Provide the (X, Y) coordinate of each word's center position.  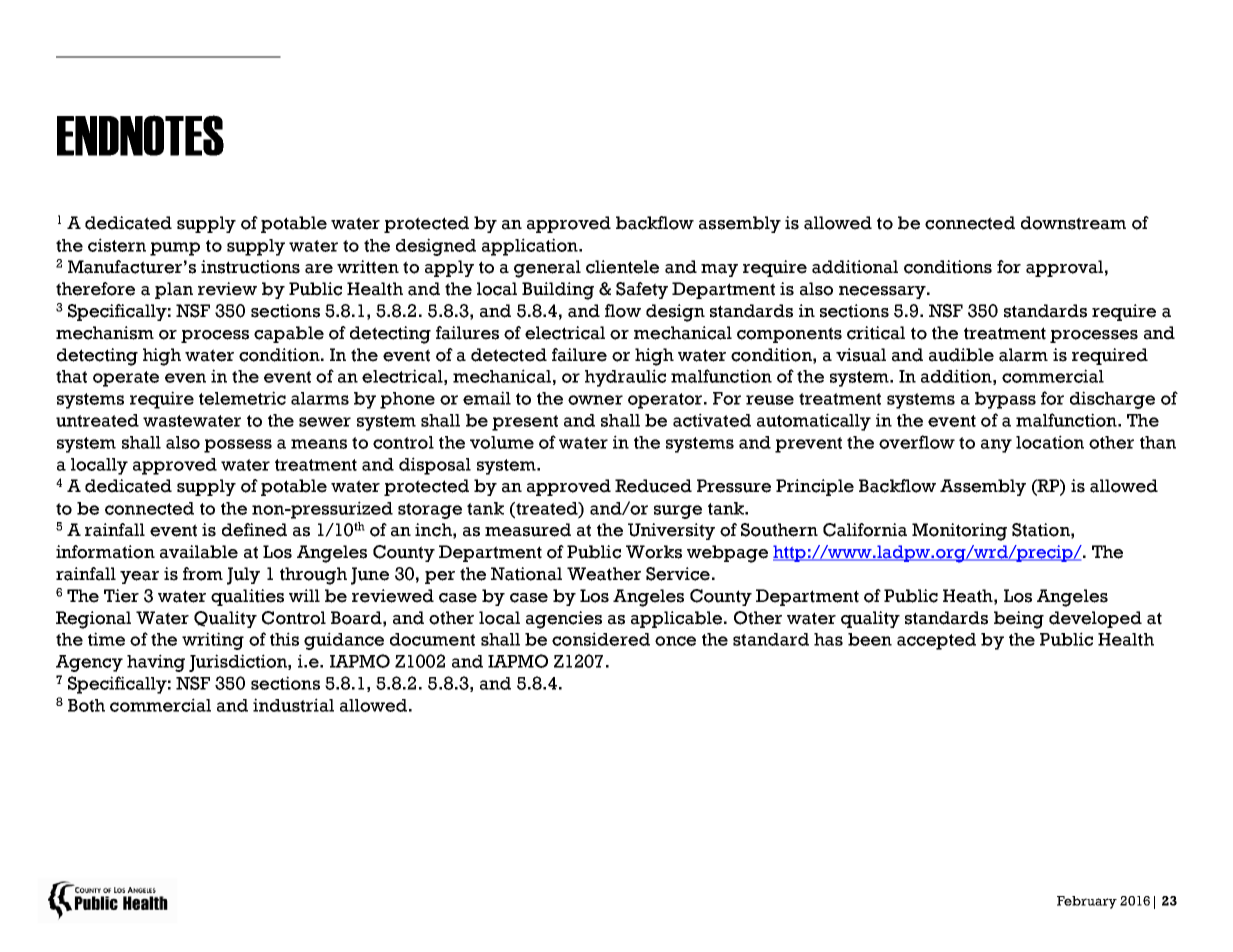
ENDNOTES (140, 135)
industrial (293, 705)
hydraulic (625, 378)
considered (601, 639)
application (531, 247)
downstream (1073, 223)
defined (254, 530)
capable (289, 334)
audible (961, 355)
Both (86, 705)
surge (678, 512)
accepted (936, 641)
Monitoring (959, 532)
